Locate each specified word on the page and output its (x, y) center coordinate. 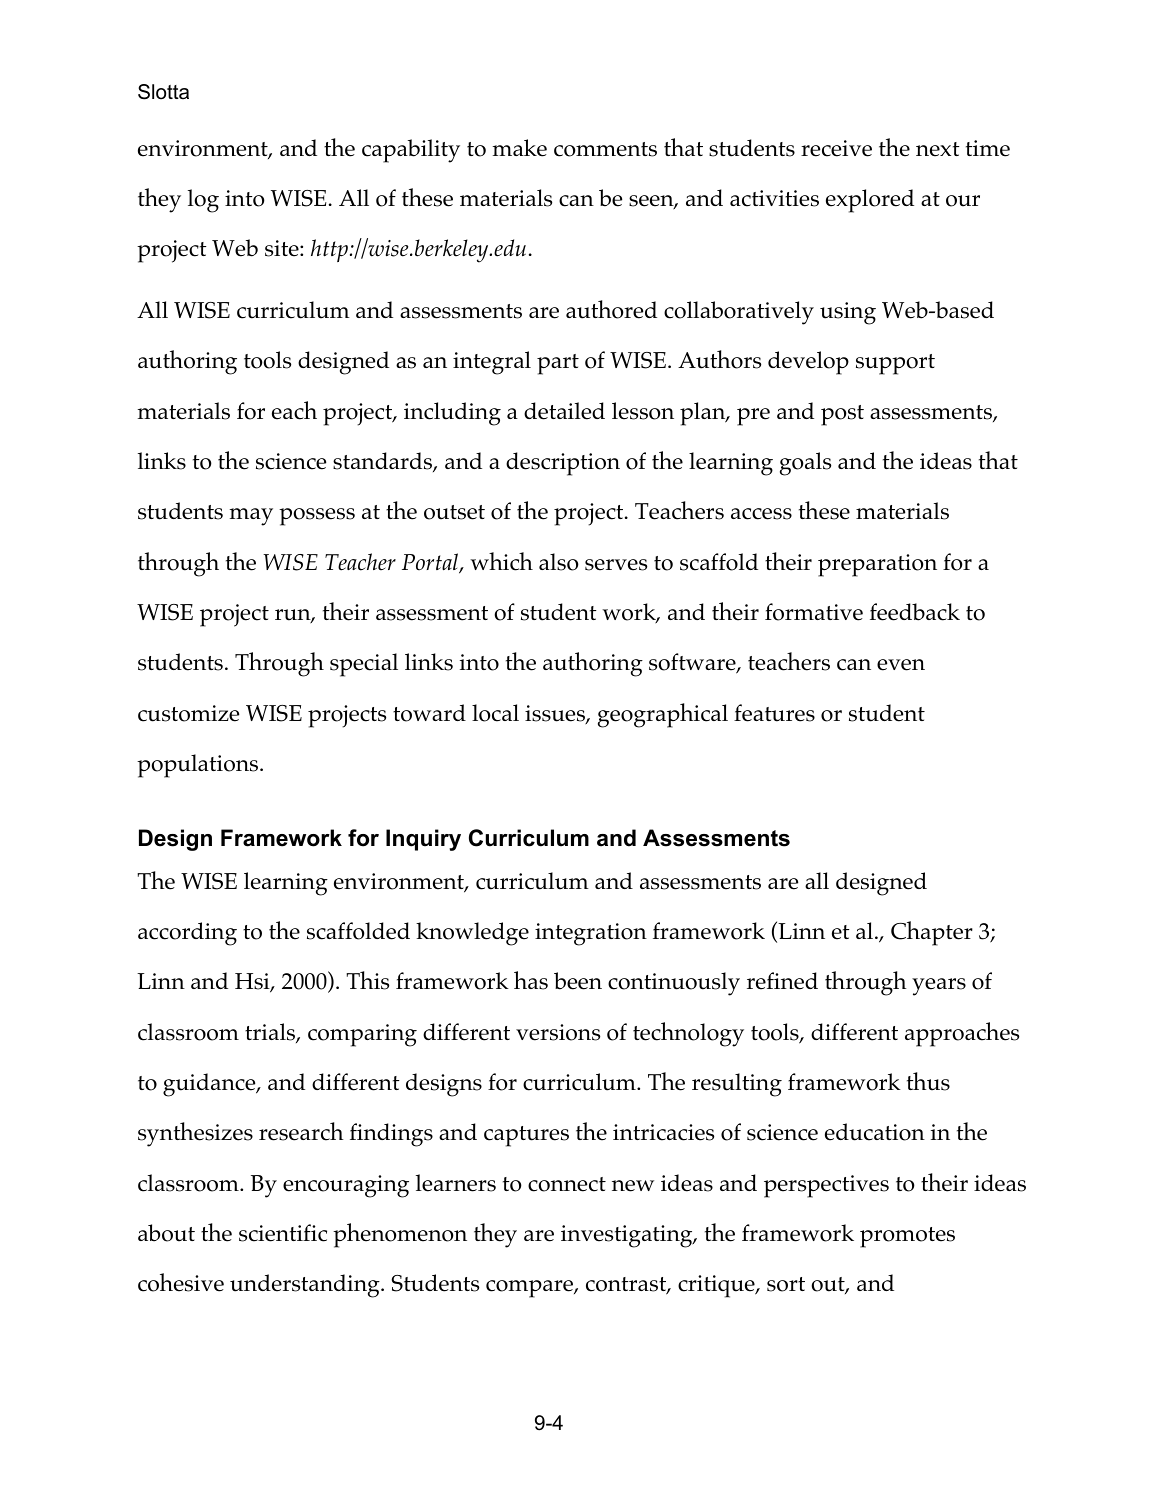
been (578, 981)
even (901, 665)
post (842, 415)
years (939, 987)
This (367, 980)
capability (411, 151)
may (251, 517)
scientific (283, 1233)
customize (188, 713)
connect (567, 1184)
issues (556, 714)
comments (605, 149)
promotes (907, 1237)
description (563, 464)
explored (870, 201)
